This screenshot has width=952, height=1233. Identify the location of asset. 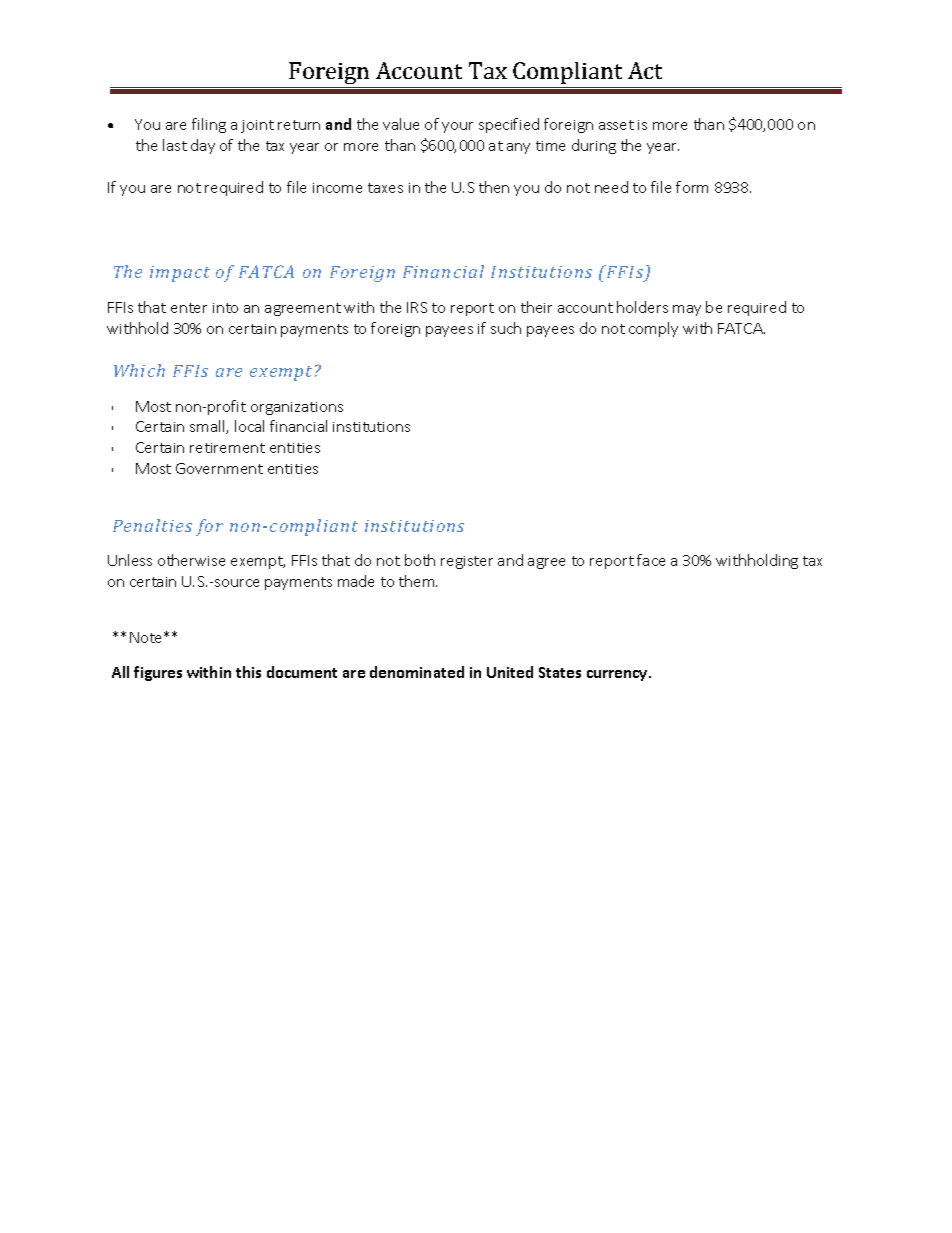
(616, 125).
